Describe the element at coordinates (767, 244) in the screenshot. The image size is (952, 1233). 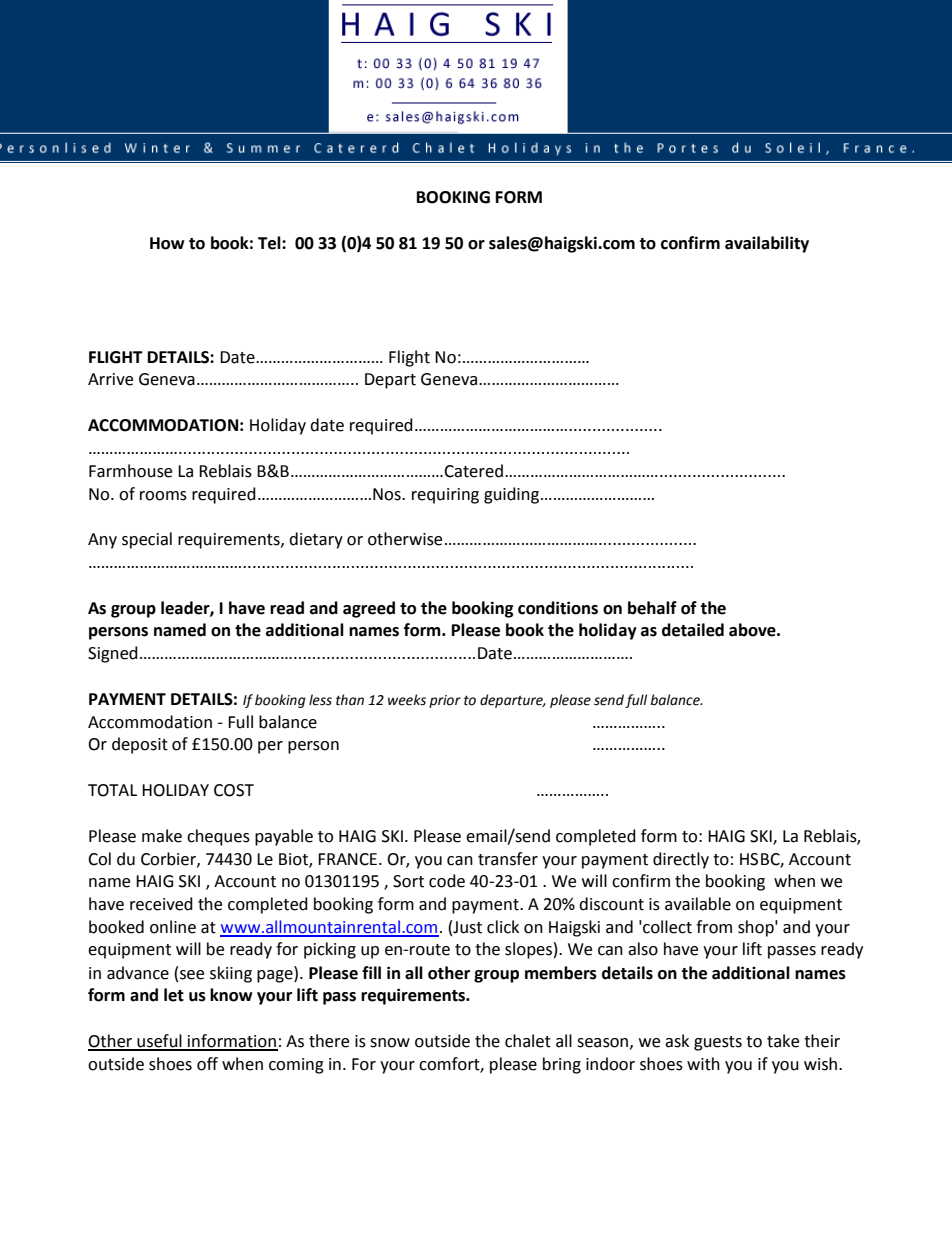
I see `availability` at that location.
